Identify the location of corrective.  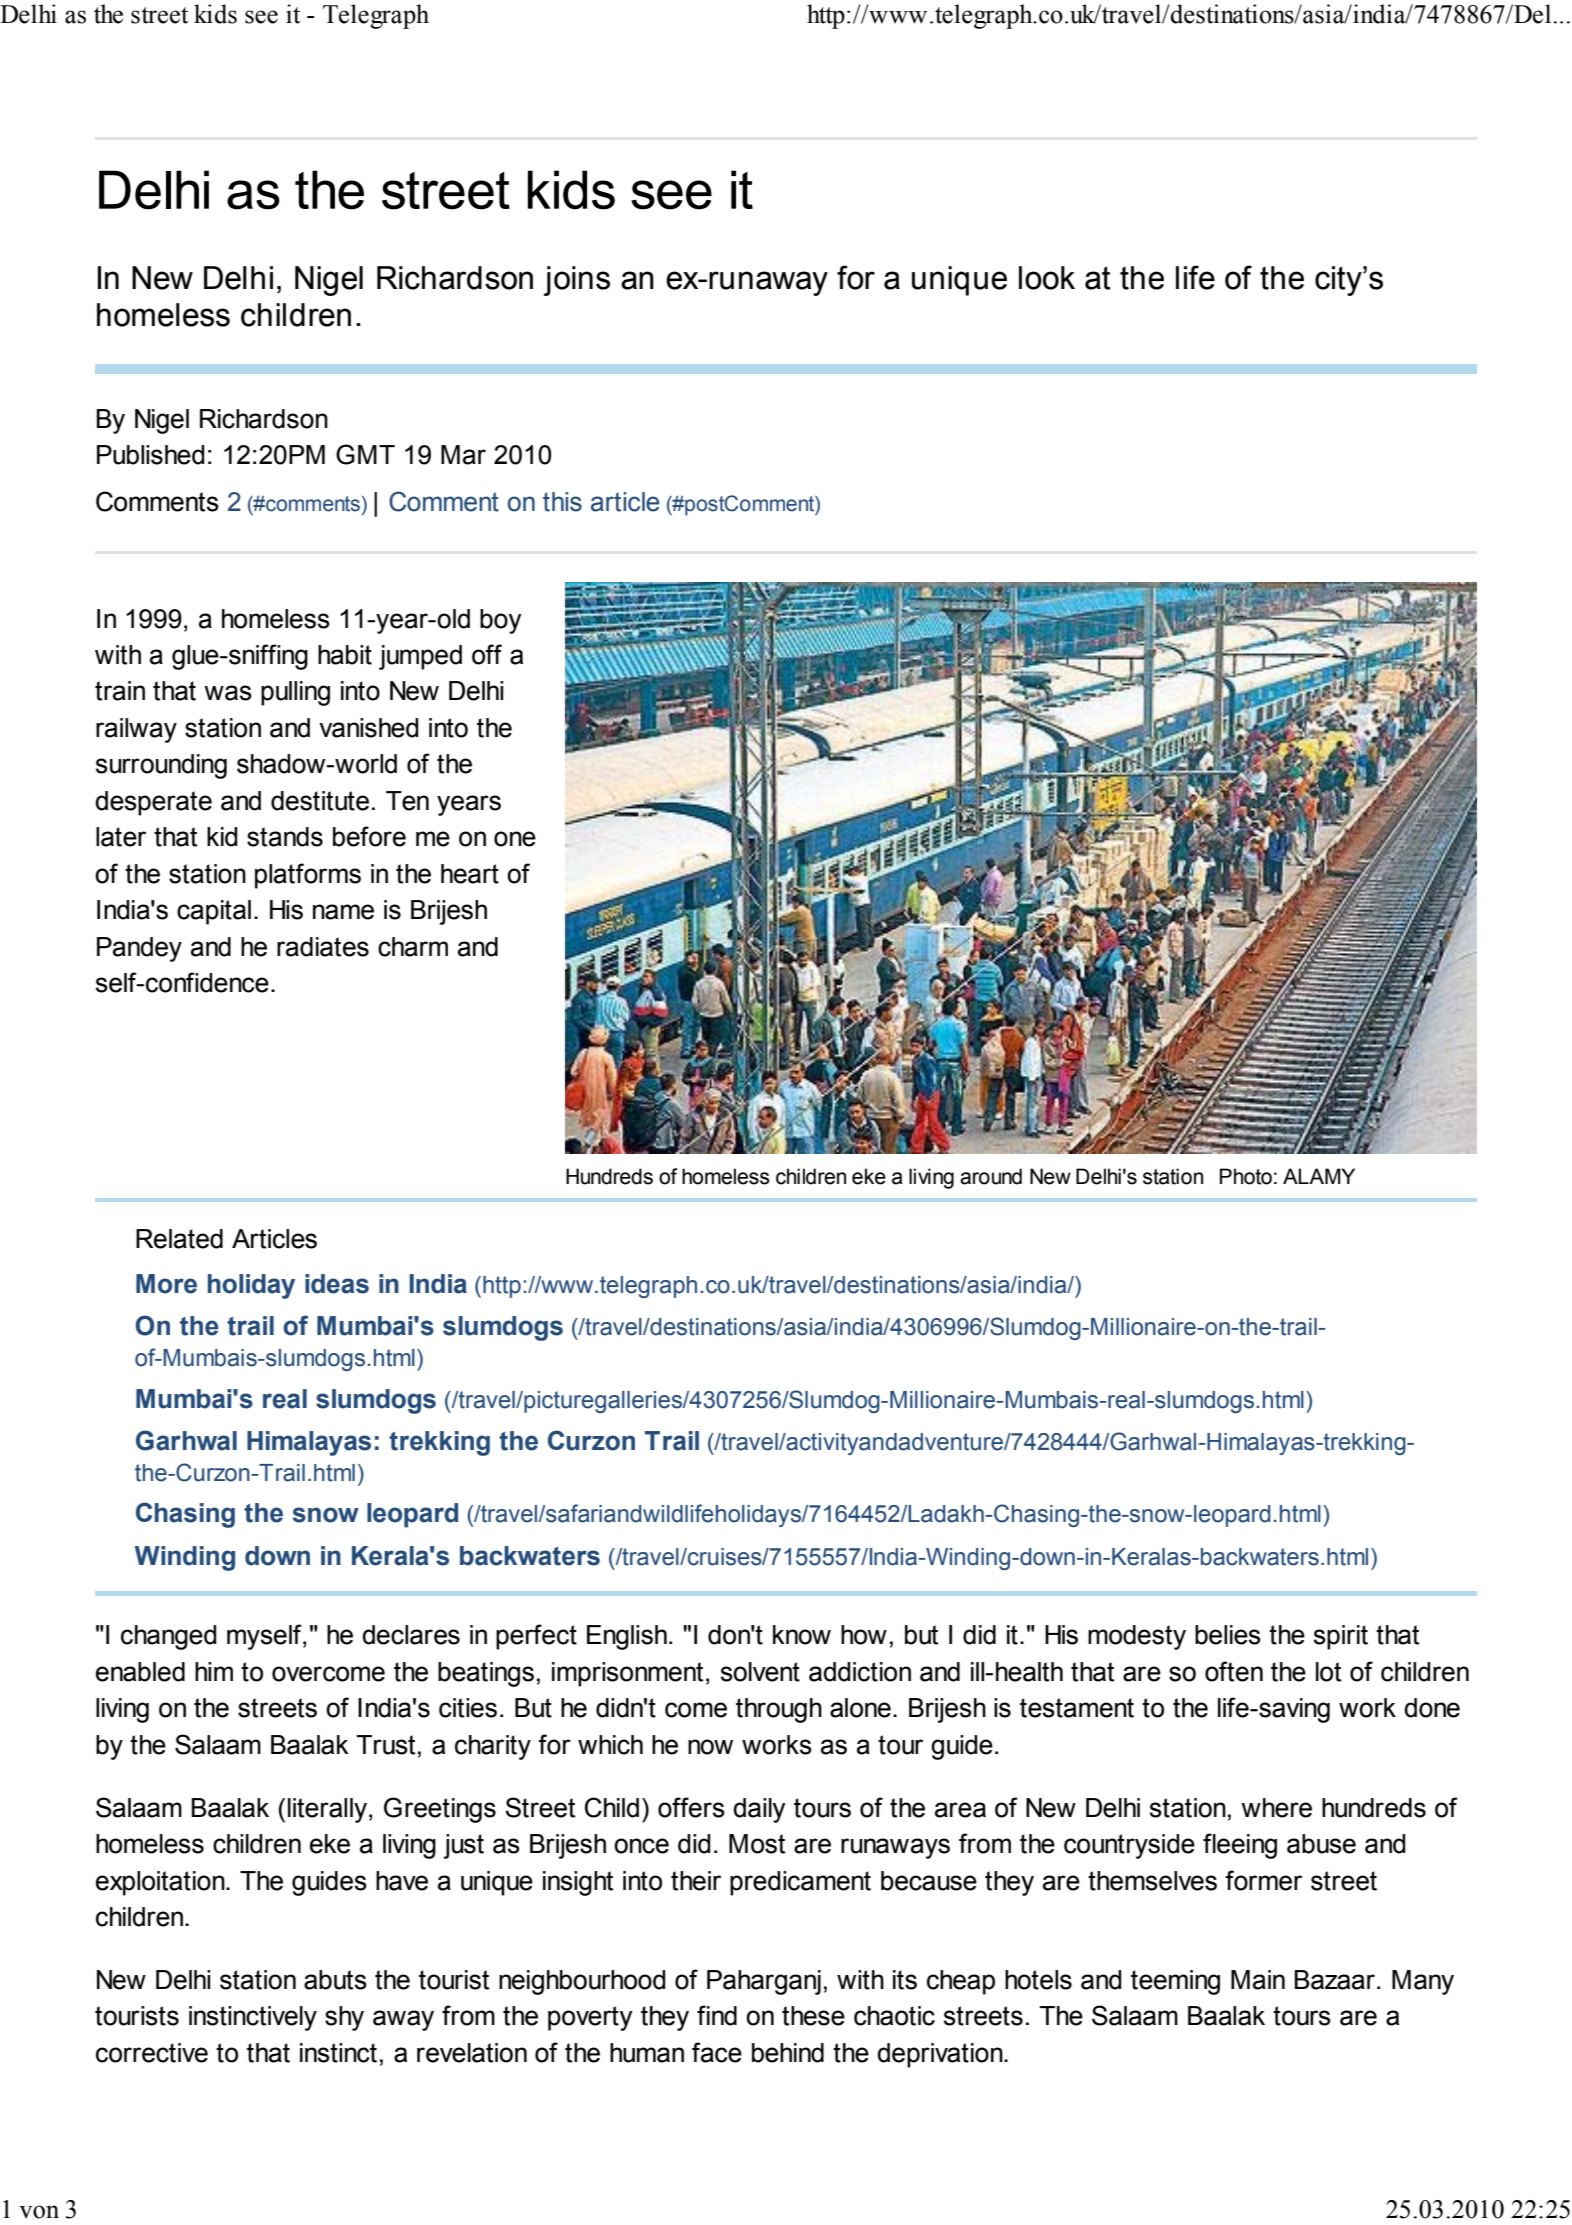
(152, 2053).
